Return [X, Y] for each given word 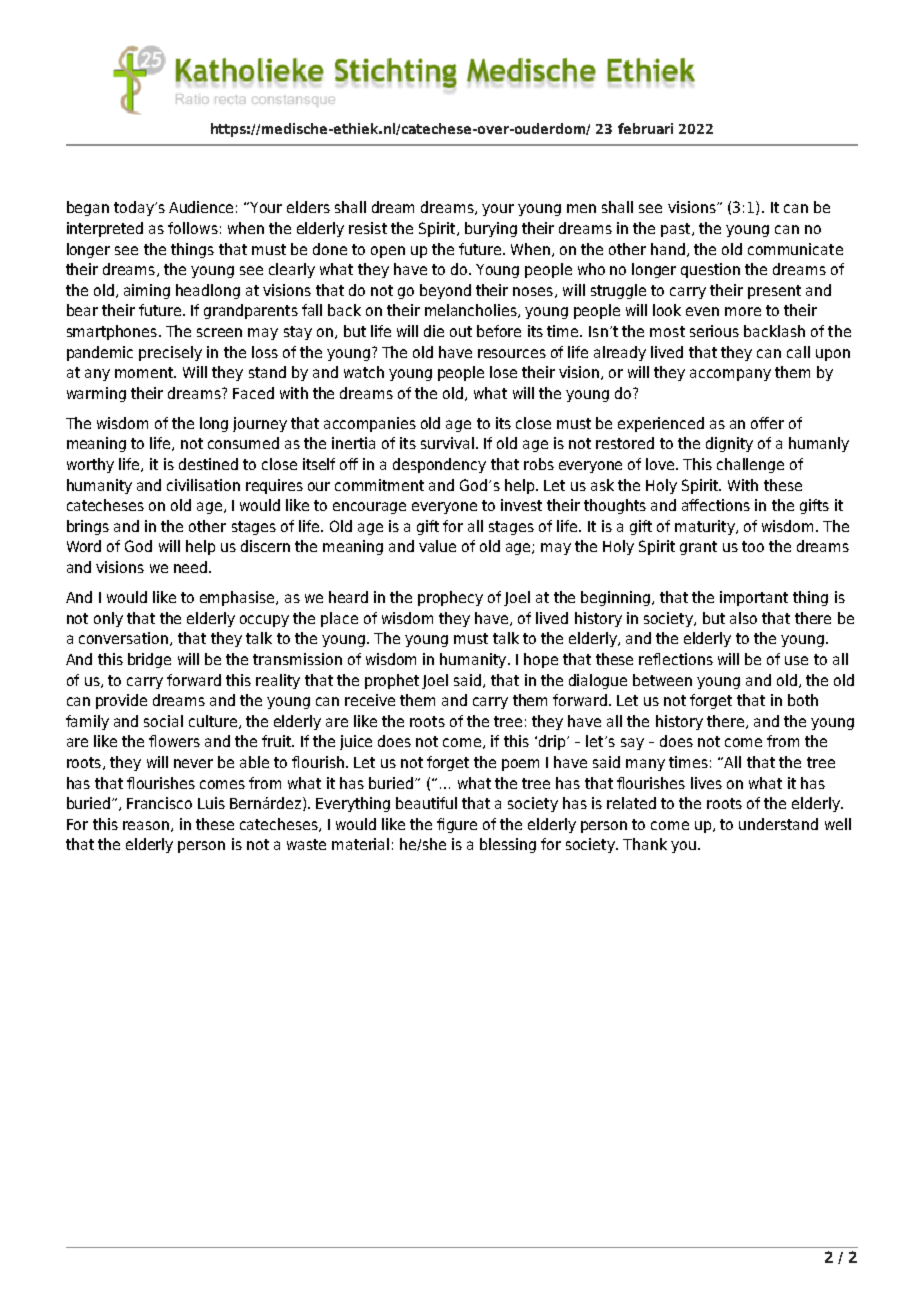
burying [491, 229]
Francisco [159, 803]
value [437, 546]
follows [193, 228]
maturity [706, 527]
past [677, 230]
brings [88, 527]
